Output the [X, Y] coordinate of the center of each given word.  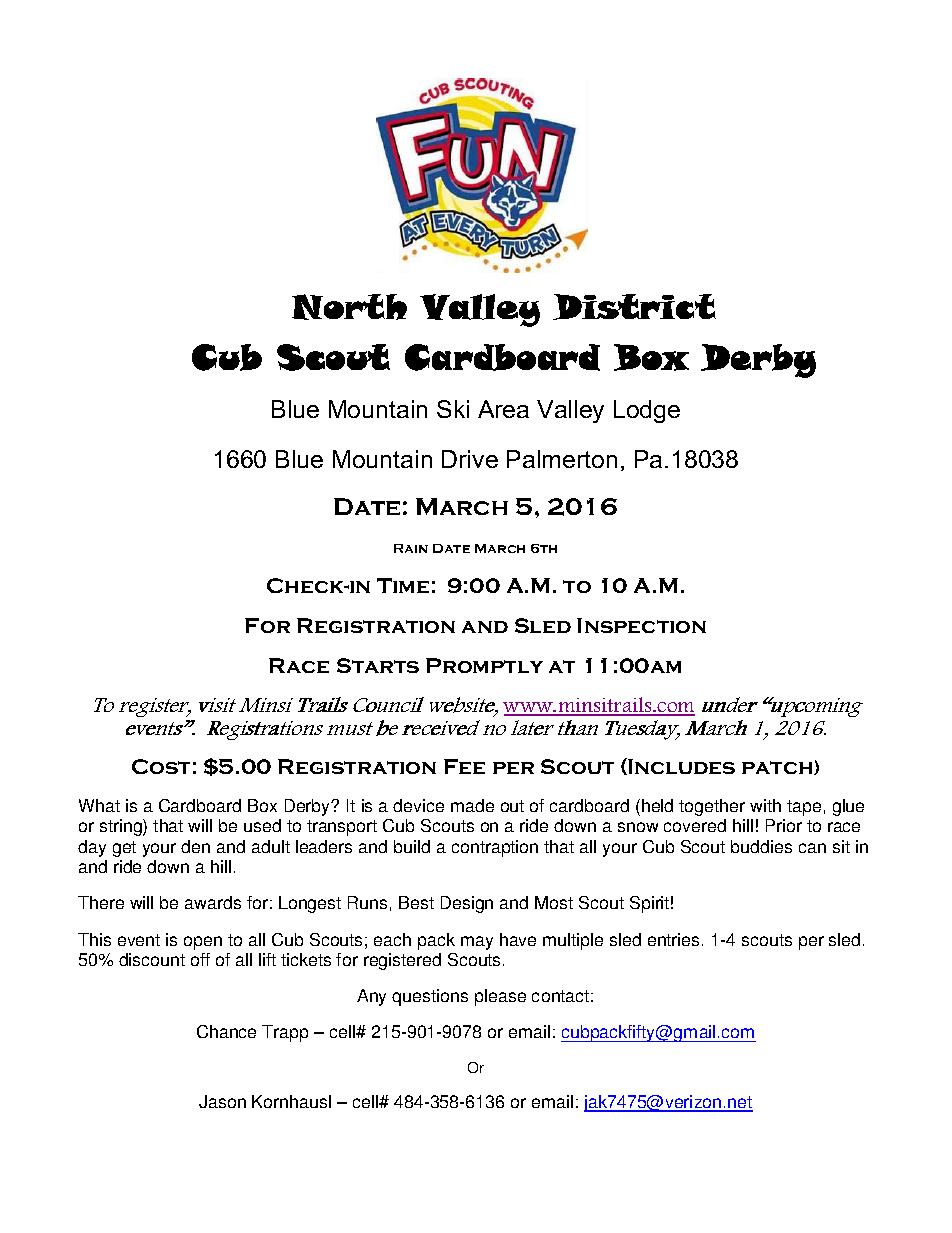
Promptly [484, 665]
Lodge [647, 411]
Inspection [641, 625]
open [203, 943]
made [472, 805]
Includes [680, 766]
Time [403, 585]
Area [503, 409]
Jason [222, 1101]
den [195, 846]
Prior [784, 825]
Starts [378, 665]
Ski [453, 409]
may [477, 943]
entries [673, 939]
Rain [411, 548]
